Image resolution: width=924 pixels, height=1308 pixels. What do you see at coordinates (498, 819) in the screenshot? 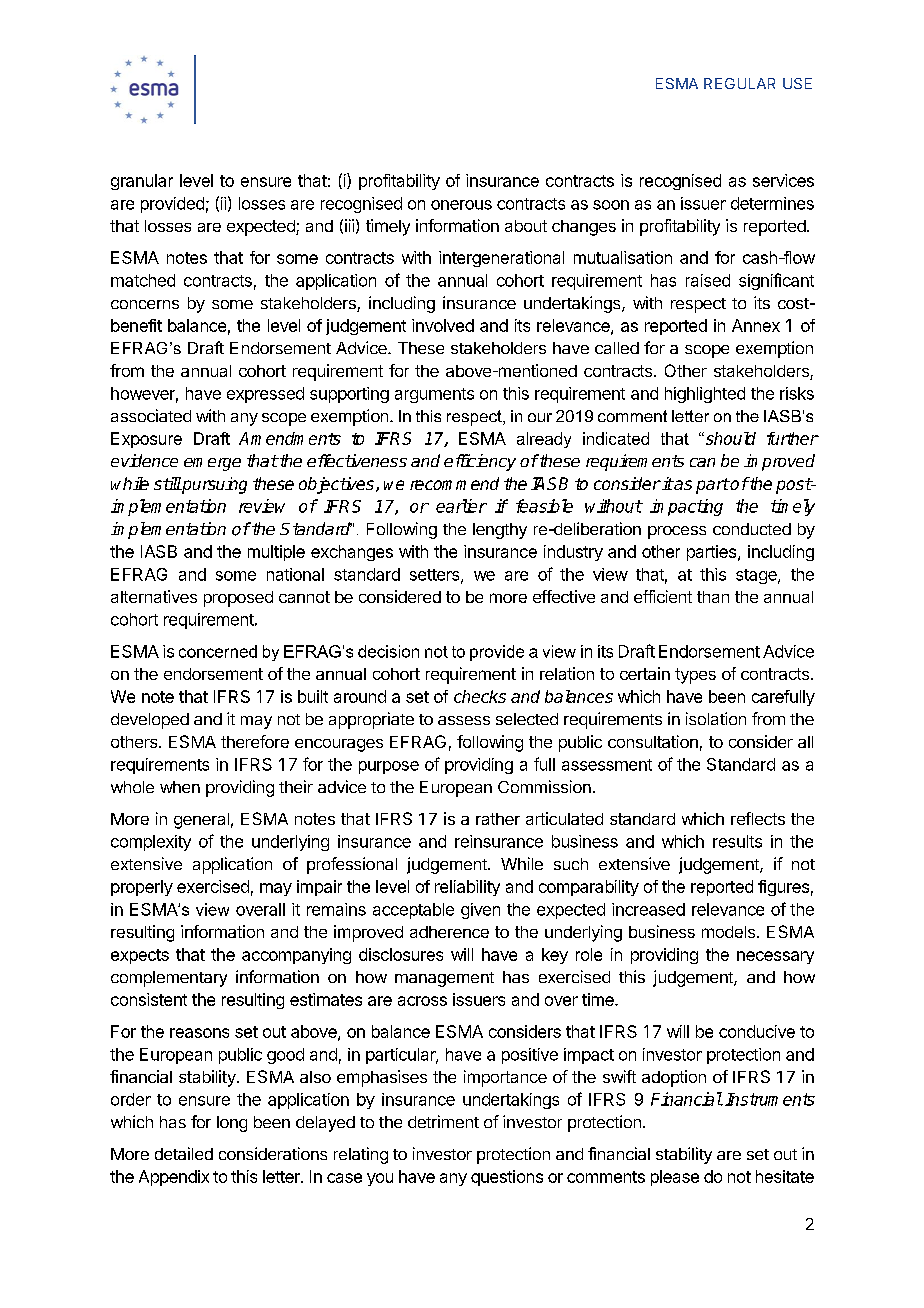
I see `rather` at bounding box center [498, 819].
